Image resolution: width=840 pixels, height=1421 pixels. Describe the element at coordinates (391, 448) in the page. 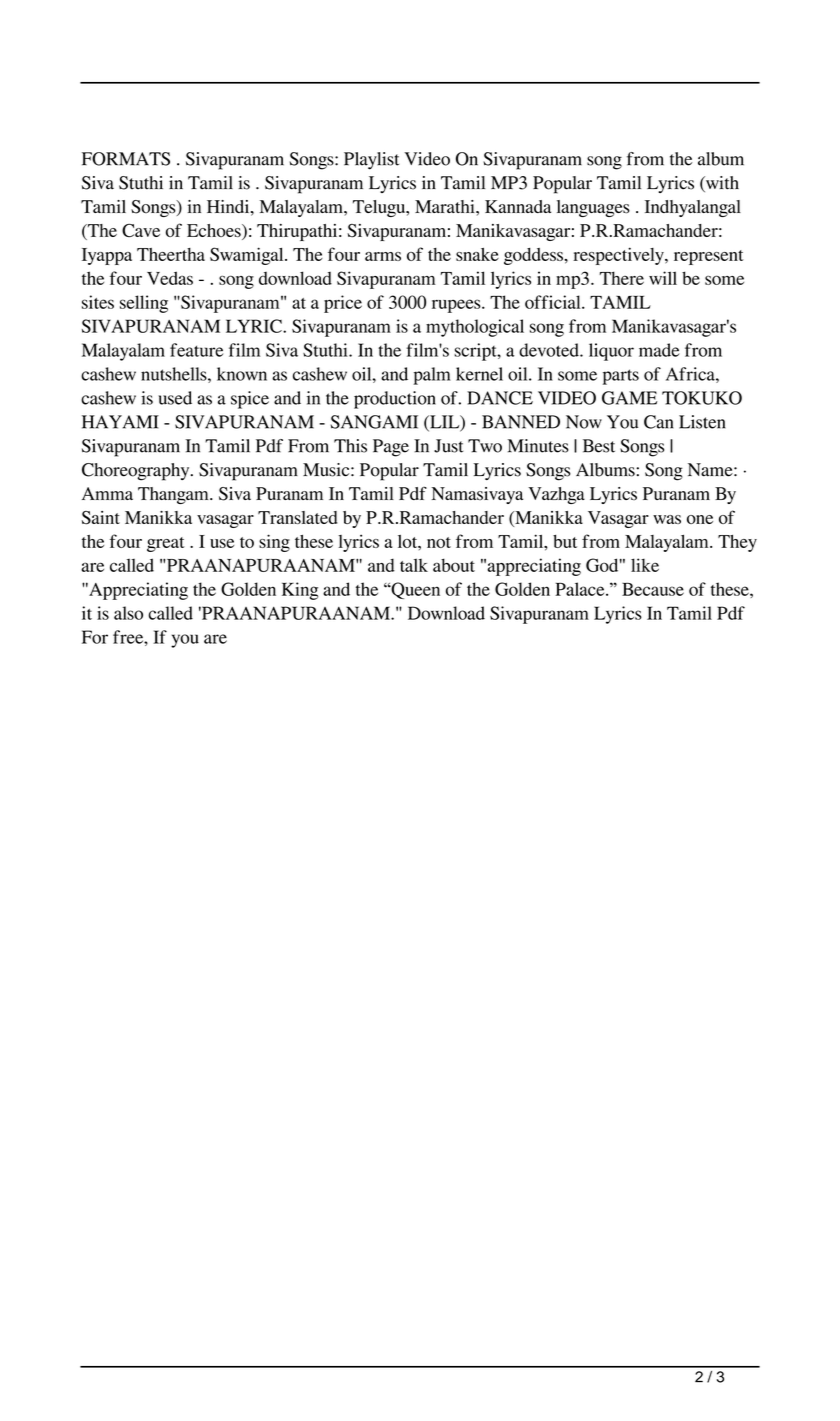

I see `Page` at that location.
